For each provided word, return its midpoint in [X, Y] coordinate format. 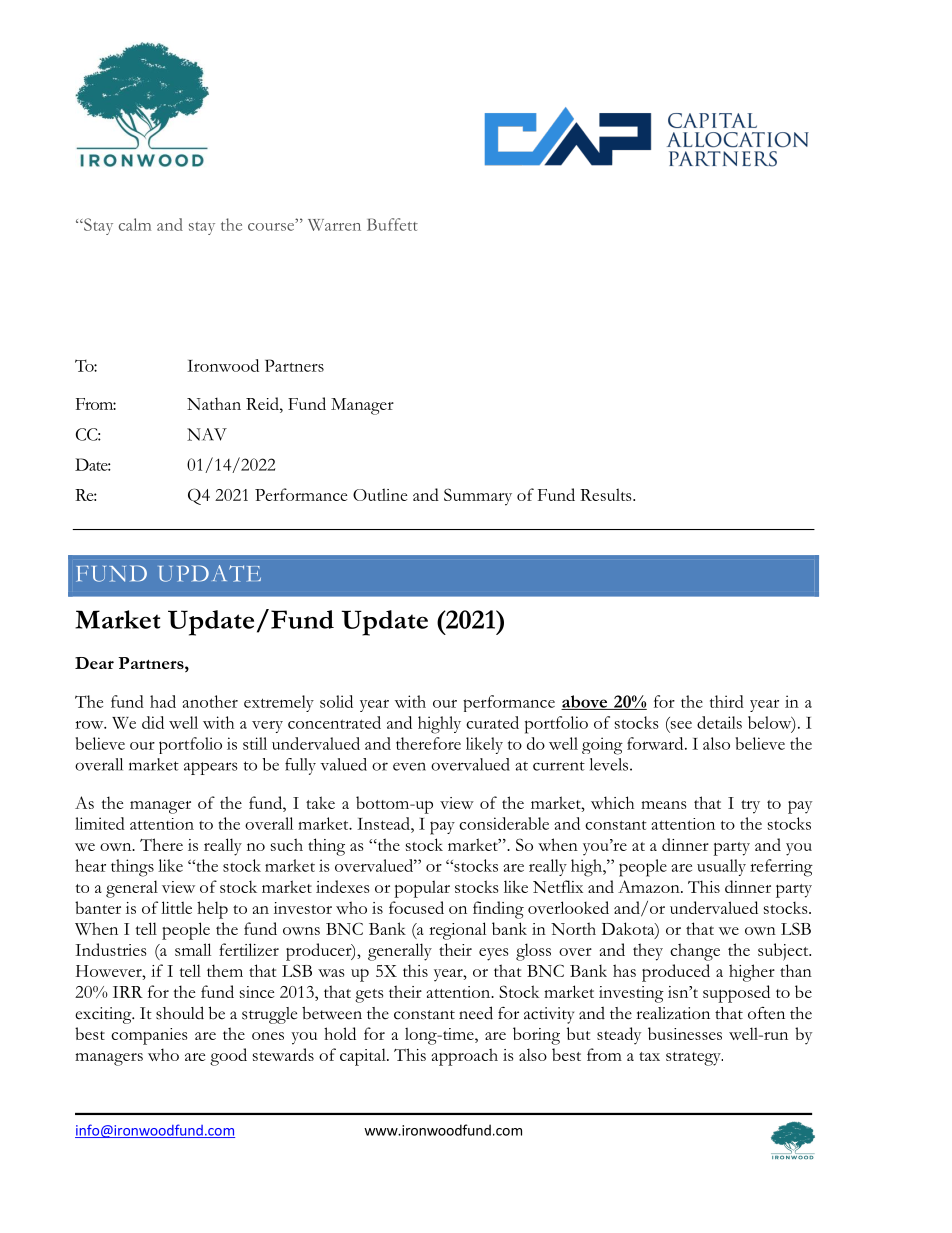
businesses [685, 1033]
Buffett [392, 224]
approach [465, 1057]
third [727, 701]
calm [135, 224]
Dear [94, 663]
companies [149, 1036]
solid [336, 701]
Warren [334, 225]
